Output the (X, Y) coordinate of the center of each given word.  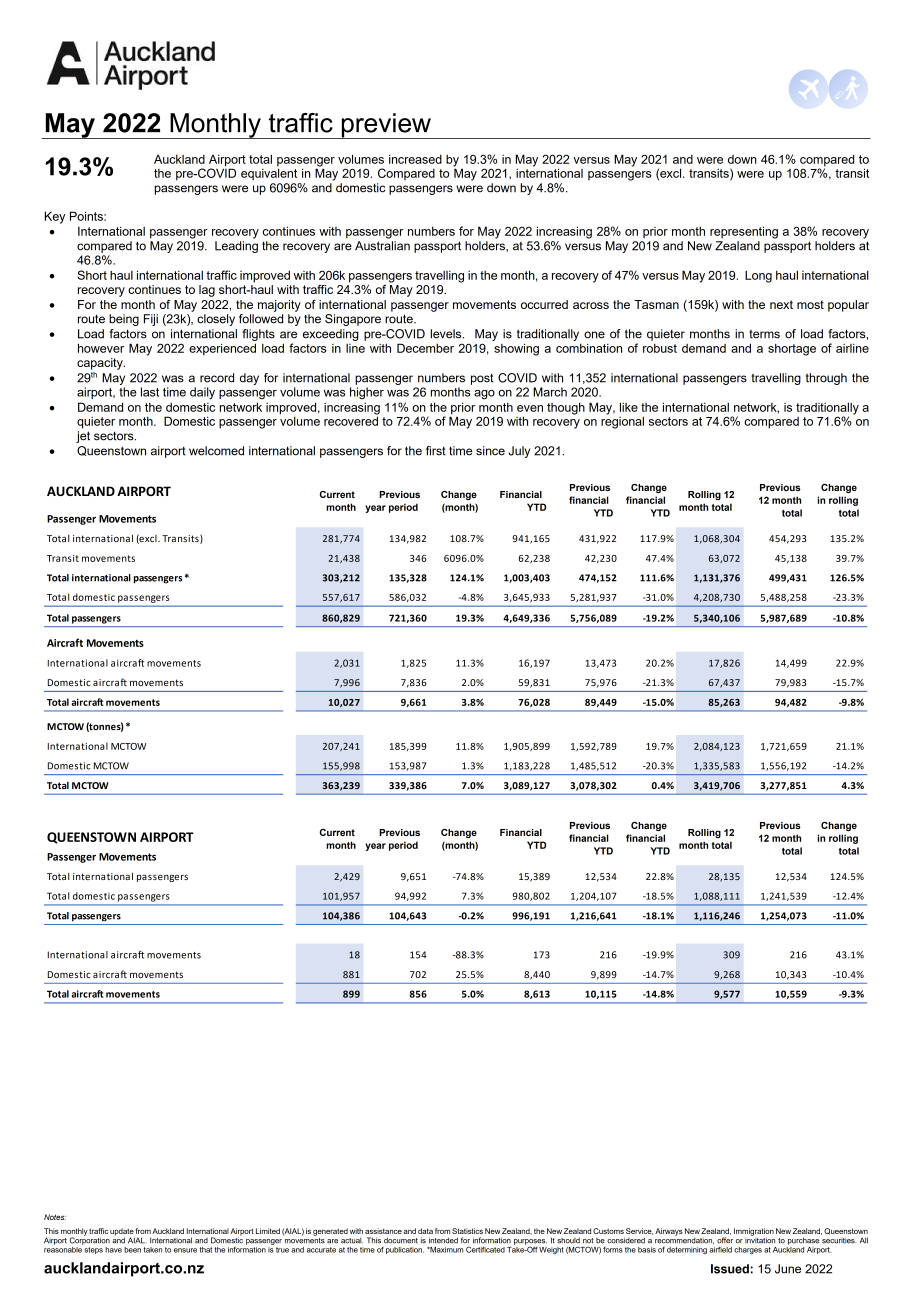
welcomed (216, 451)
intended (443, 1240)
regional (622, 421)
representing (744, 232)
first (436, 451)
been (132, 1250)
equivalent (269, 173)
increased (415, 159)
